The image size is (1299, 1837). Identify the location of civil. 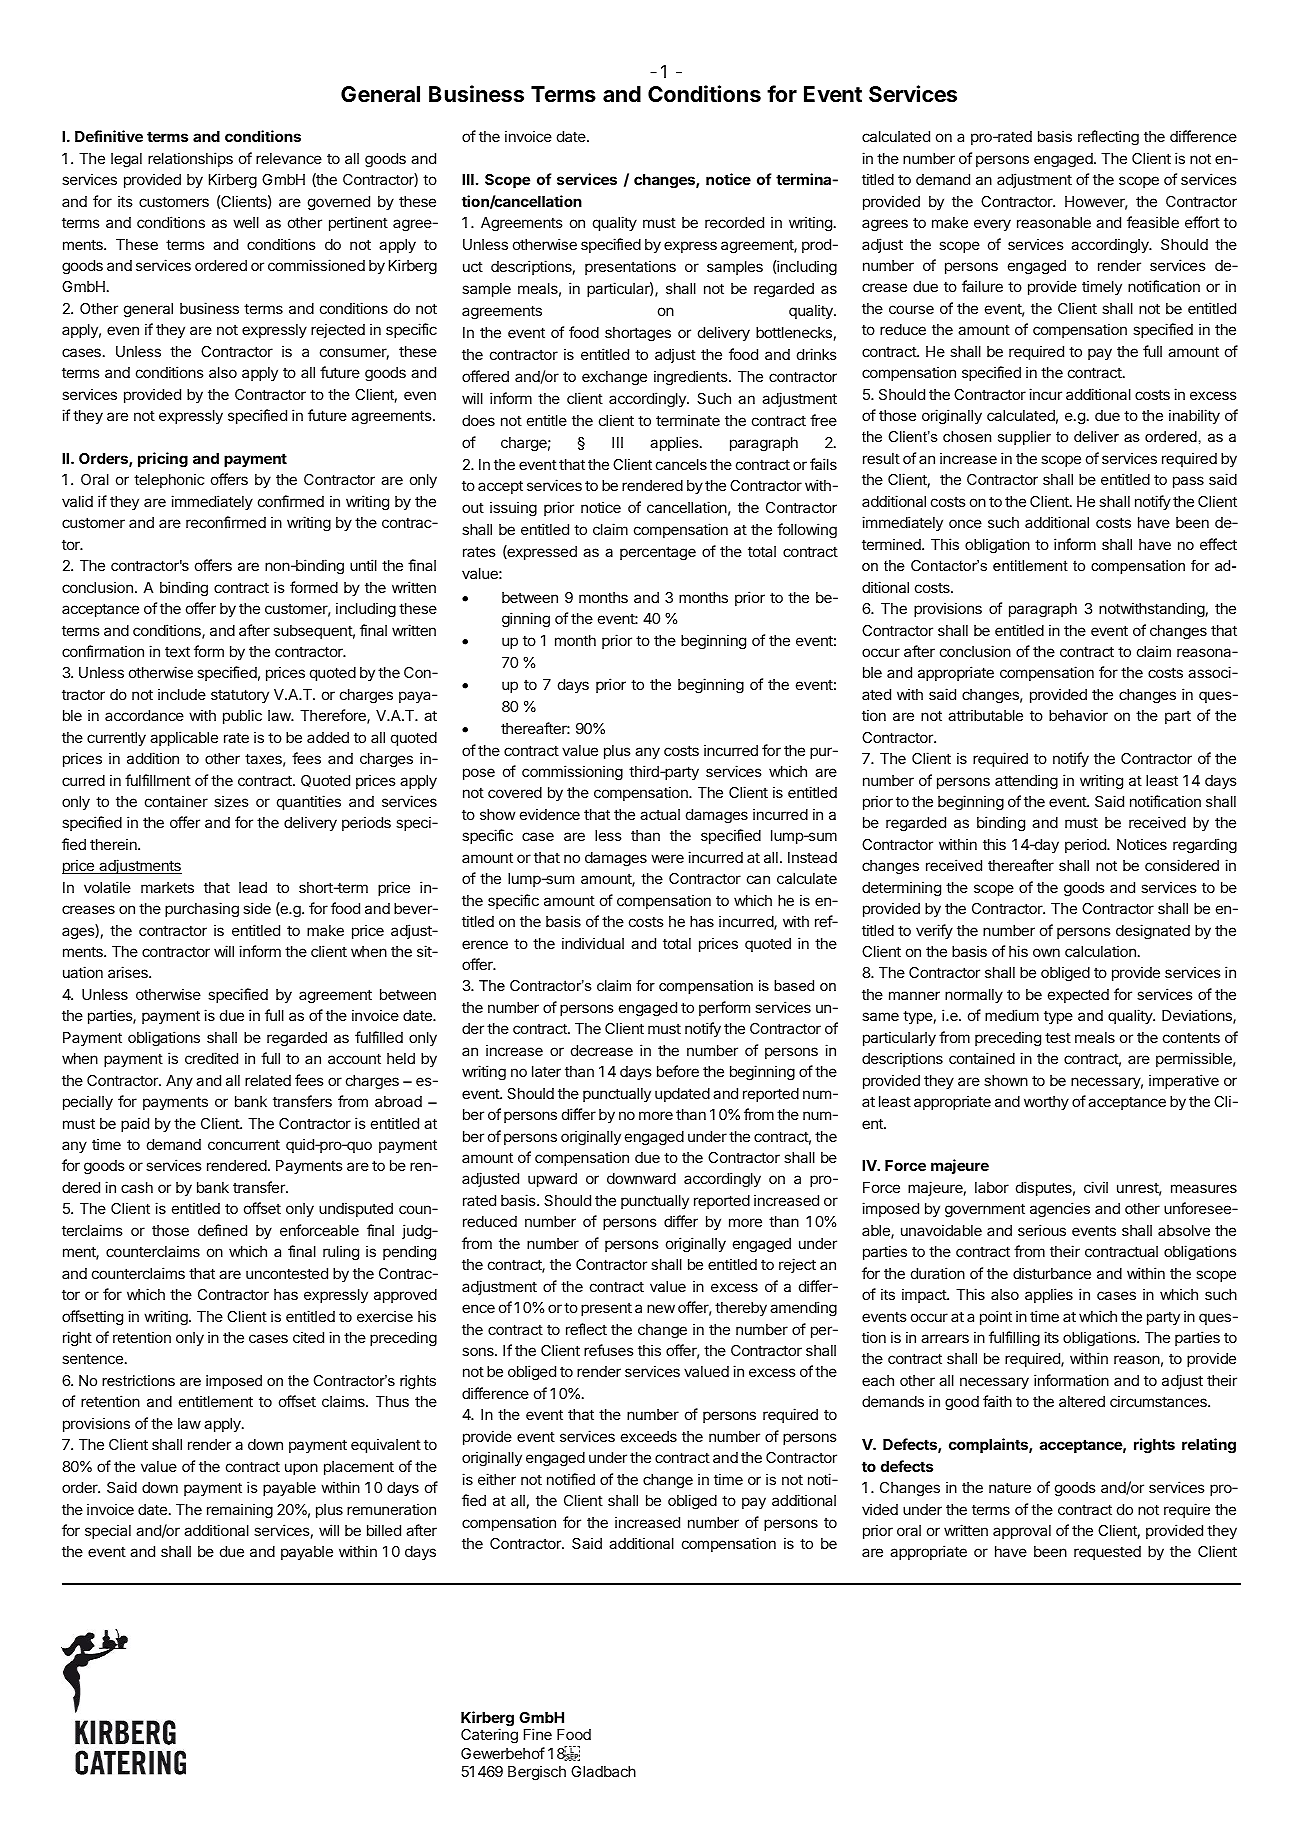
(1096, 1187).
